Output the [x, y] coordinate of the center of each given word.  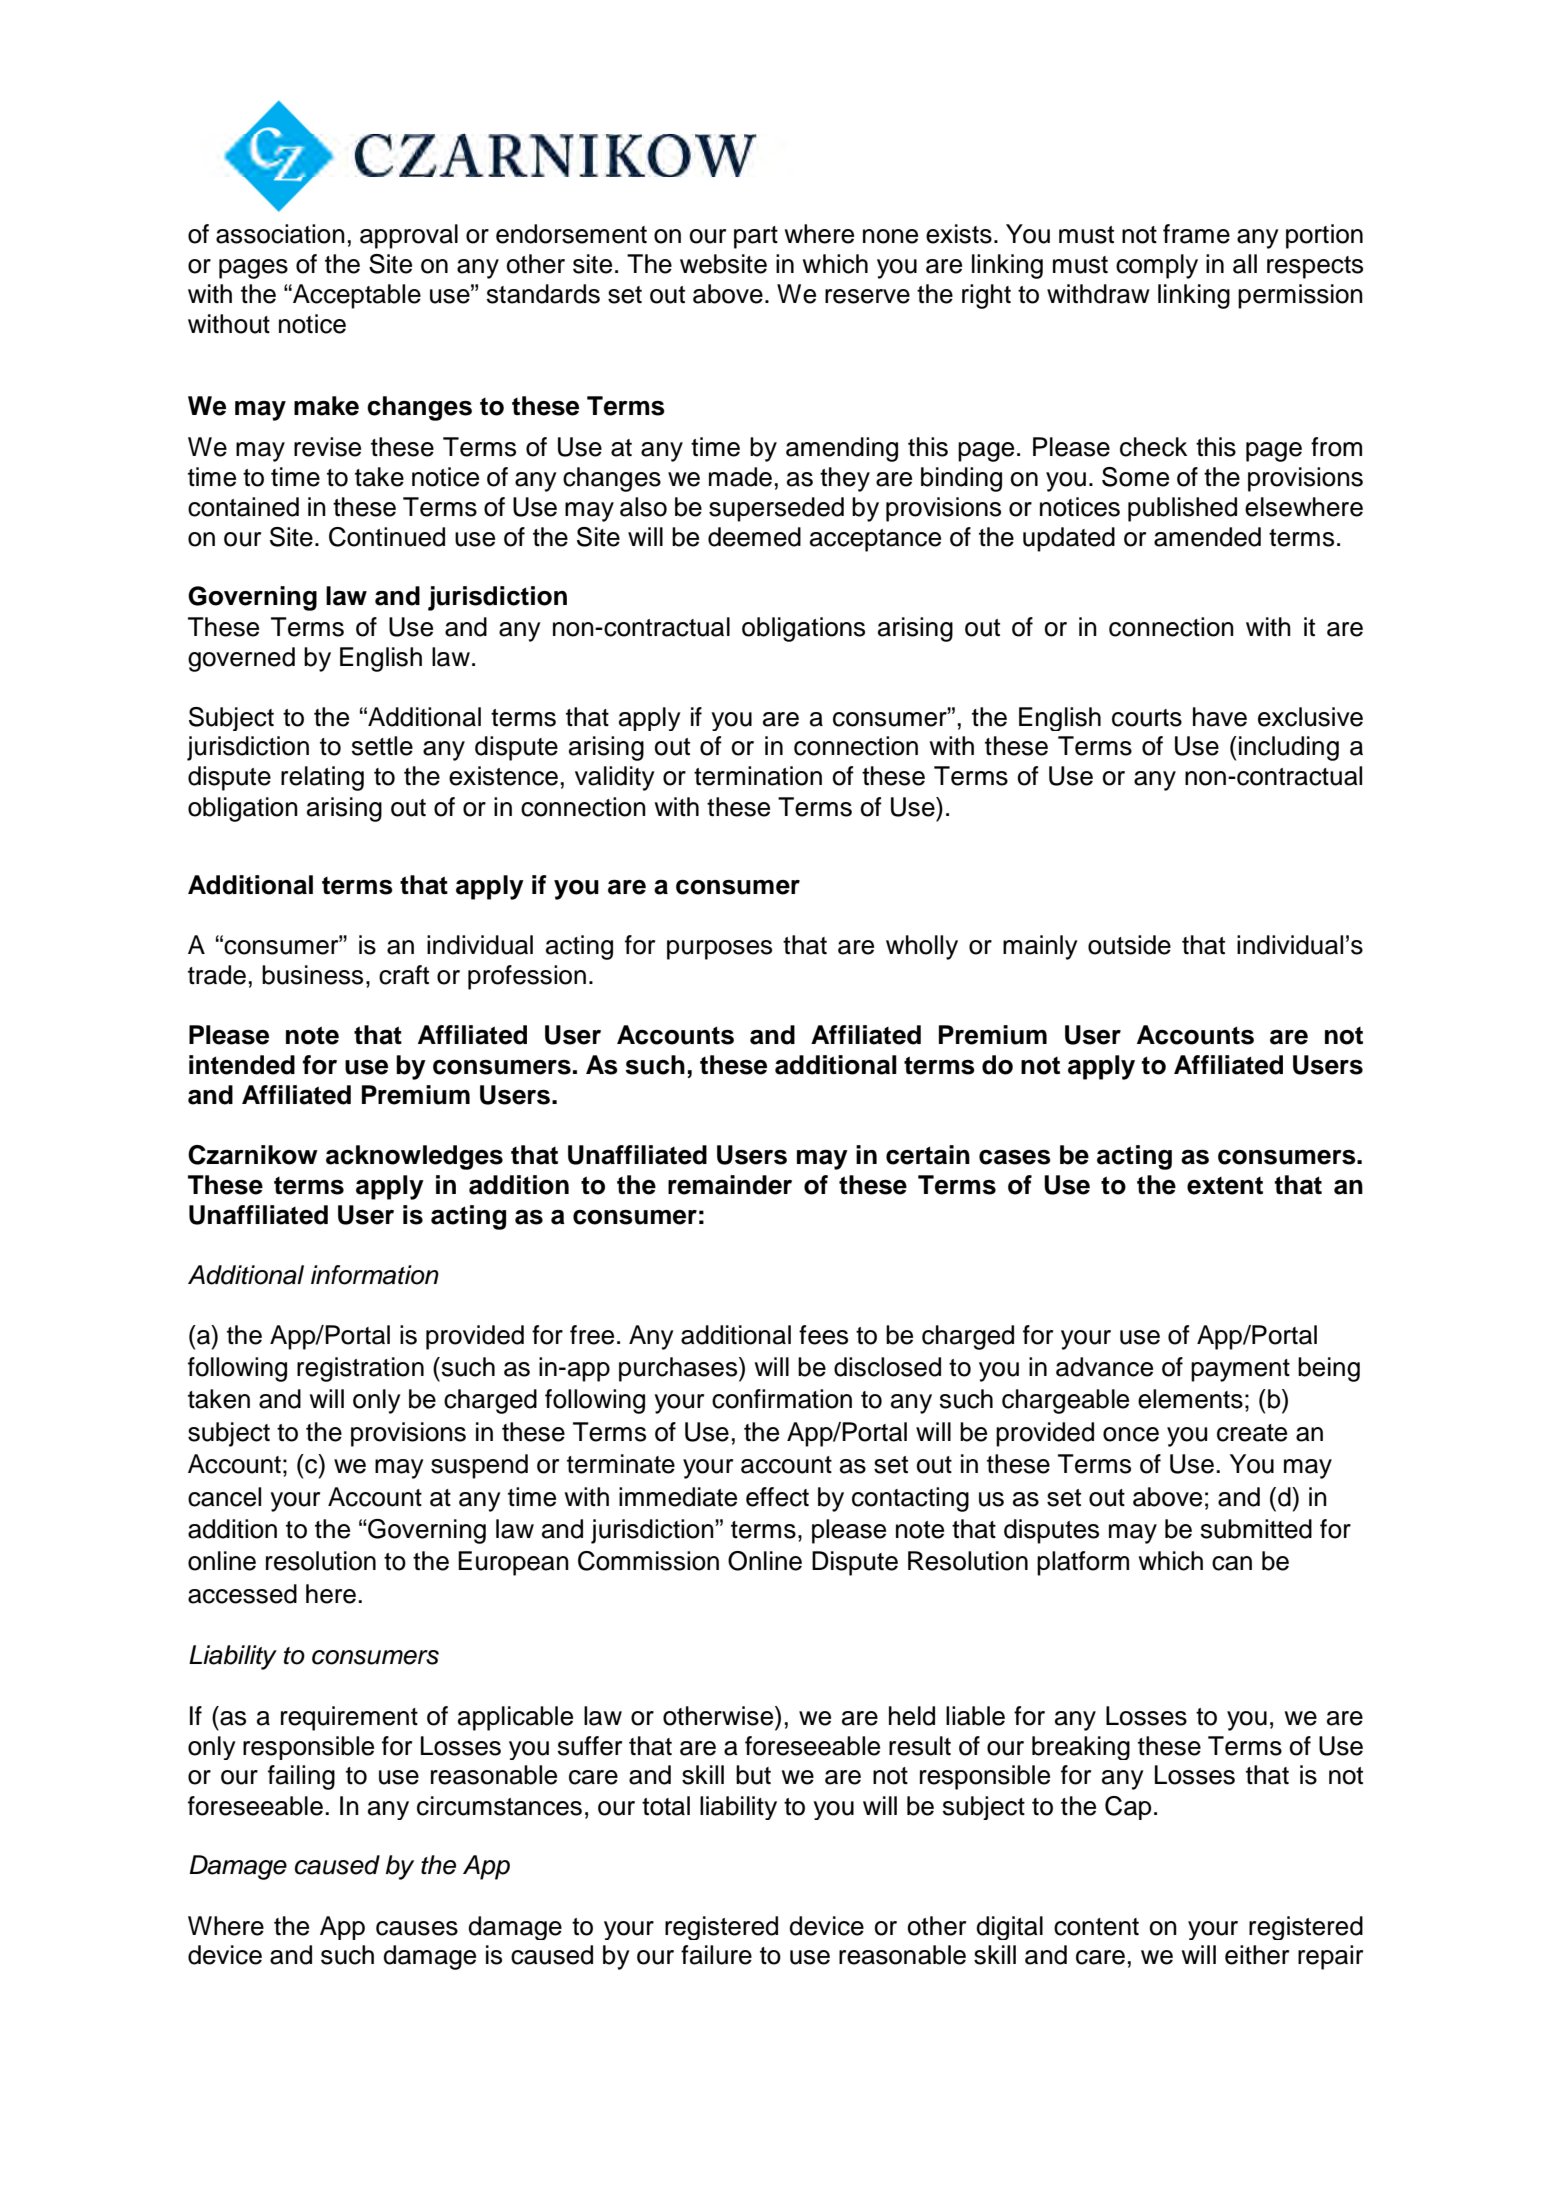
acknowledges [414, 1157]
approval [409, 236]
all [1245, 264]
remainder [730, 1185]
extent [1225, 1186]
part [756, 237]
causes [417, 1928]
